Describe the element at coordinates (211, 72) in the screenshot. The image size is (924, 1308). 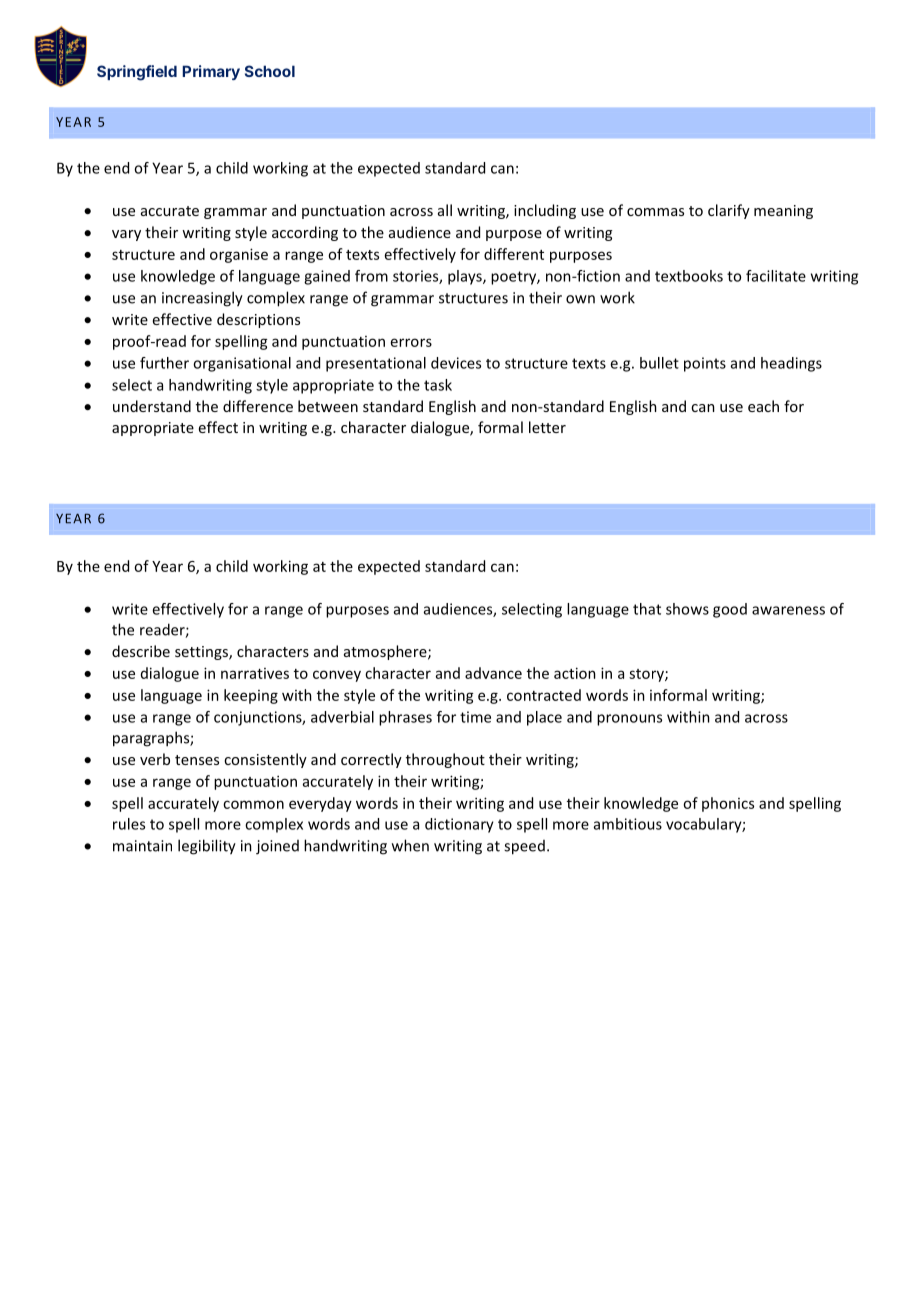
I see `Primary` at that location.
